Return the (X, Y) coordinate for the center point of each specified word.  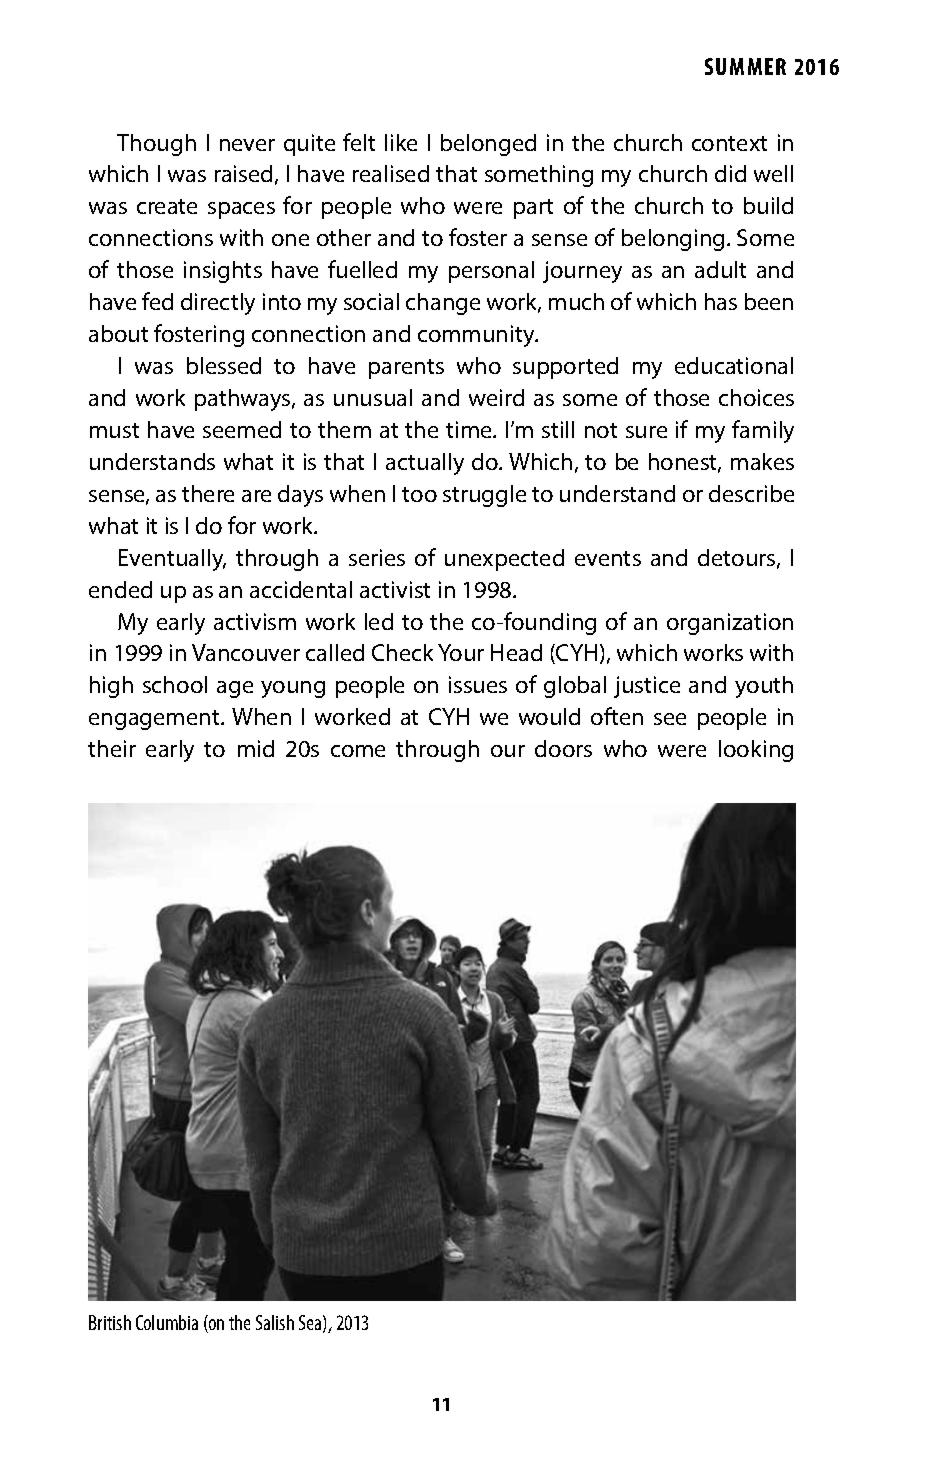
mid (256, 748)
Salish (275, 1322)
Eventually (172, 560)
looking (756, 751)
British (110, 1322)
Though (156, 145)
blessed (224, 365)
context (729, 143)
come (358, 751)
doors (563, 748)
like (401, 142)
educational (734, 365)
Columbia (167, 1322)
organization (730, 624)
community (478, 336)
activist (395, 589)
